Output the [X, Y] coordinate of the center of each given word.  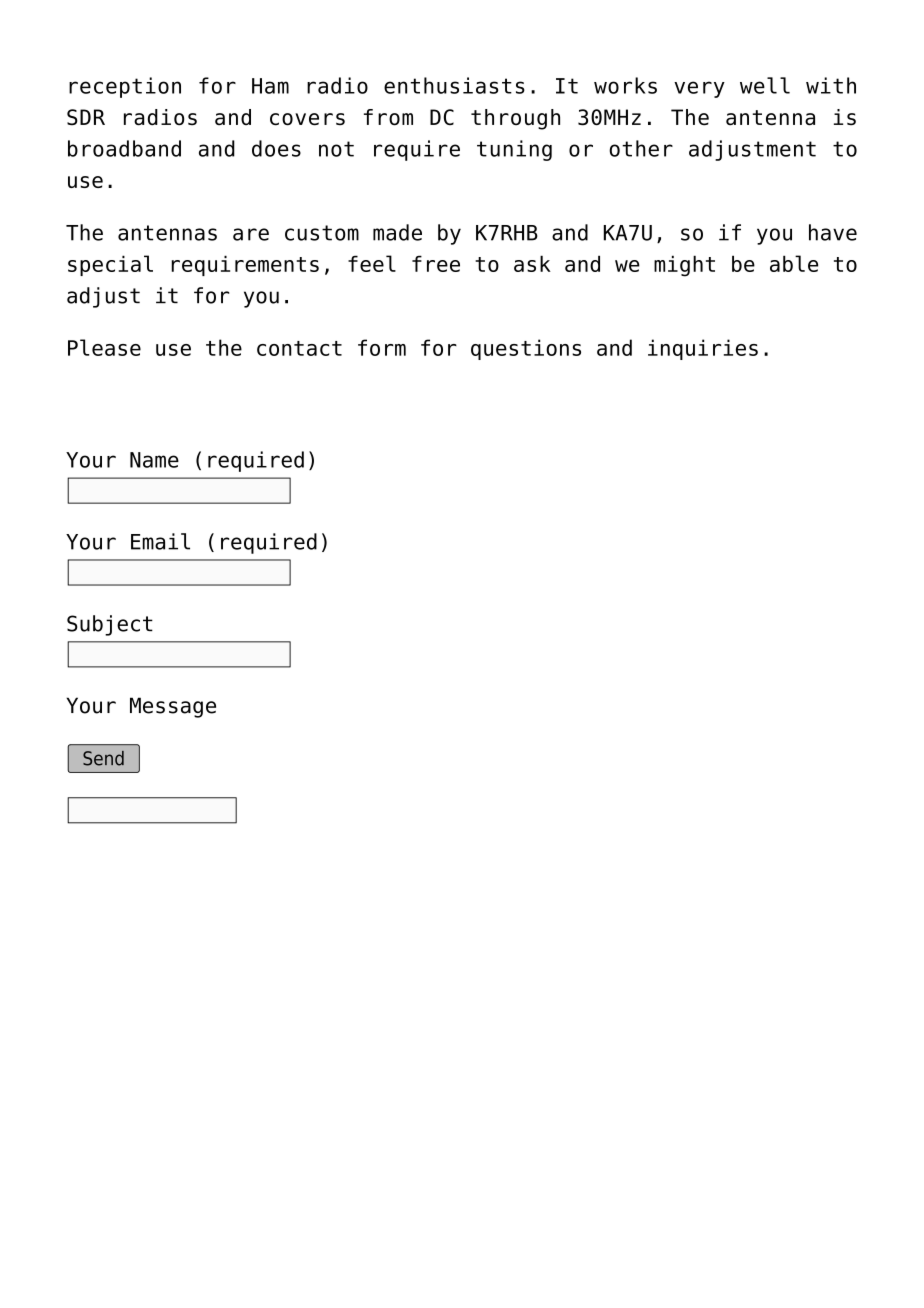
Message [173, 707]
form [382, 347]
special [110, 265]
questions [526, 349]
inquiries [703, 349]
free [436, 263]
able [794, 263]
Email [160, 541]
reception [125, 87]
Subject [110, 625]
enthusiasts [454, 85]
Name [154, 460]
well [765, 85]
